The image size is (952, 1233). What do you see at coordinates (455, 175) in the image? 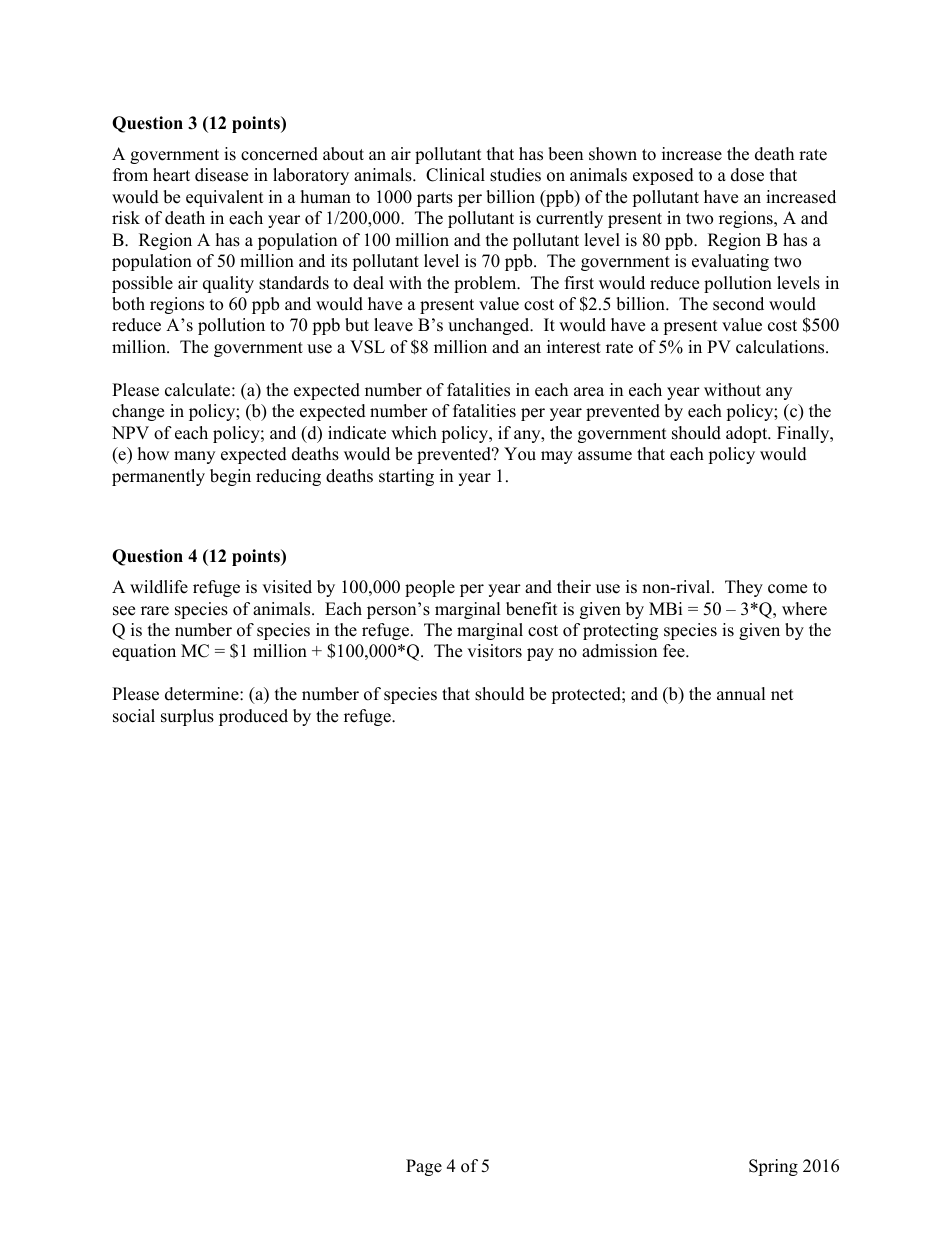
I see `Clinical` at bounding box center [455, 175].
